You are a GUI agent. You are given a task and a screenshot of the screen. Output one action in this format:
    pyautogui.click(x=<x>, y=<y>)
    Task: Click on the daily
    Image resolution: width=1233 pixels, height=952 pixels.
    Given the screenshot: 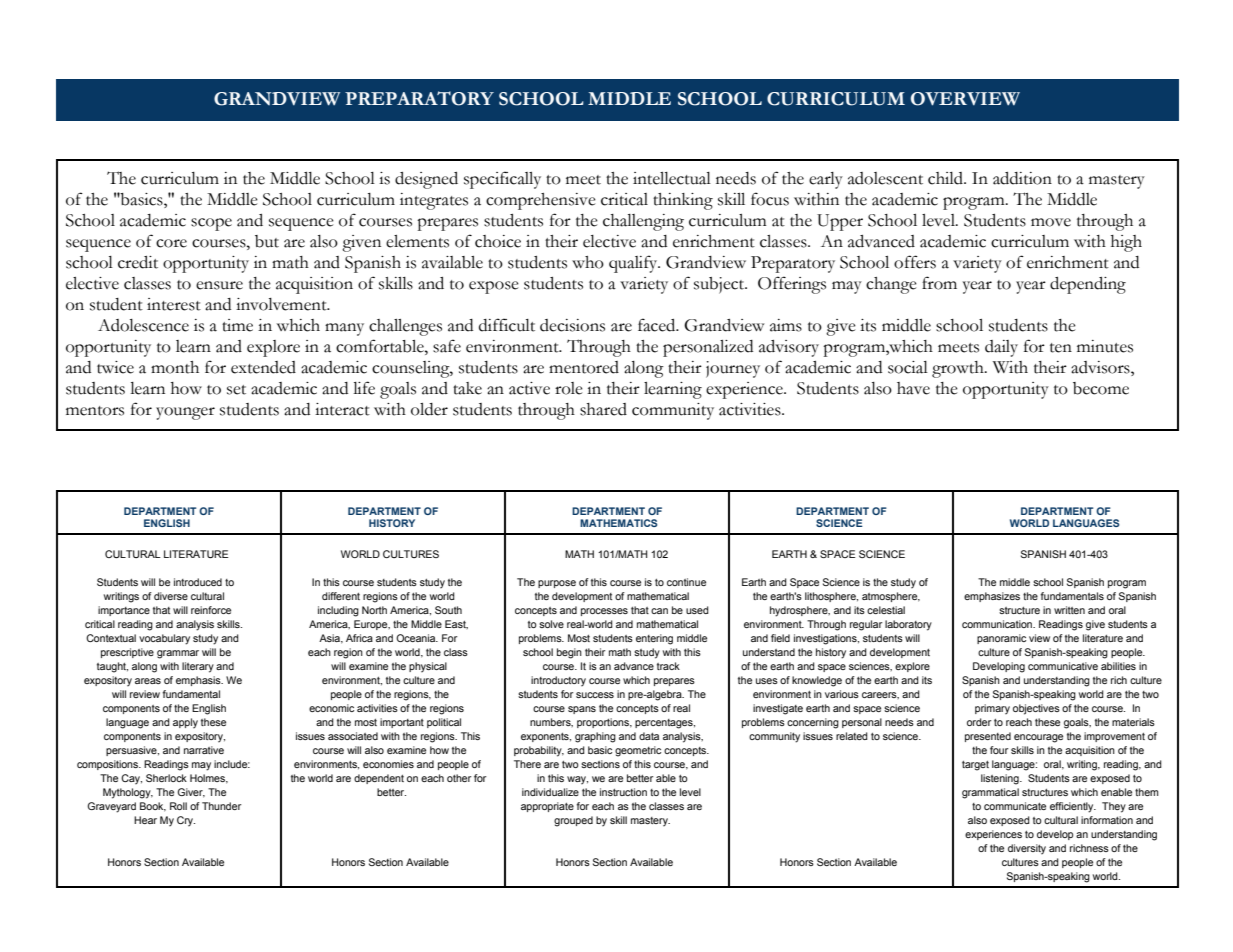 What is the action you would take?
    pyautogui.click(x=1001, y=348)
